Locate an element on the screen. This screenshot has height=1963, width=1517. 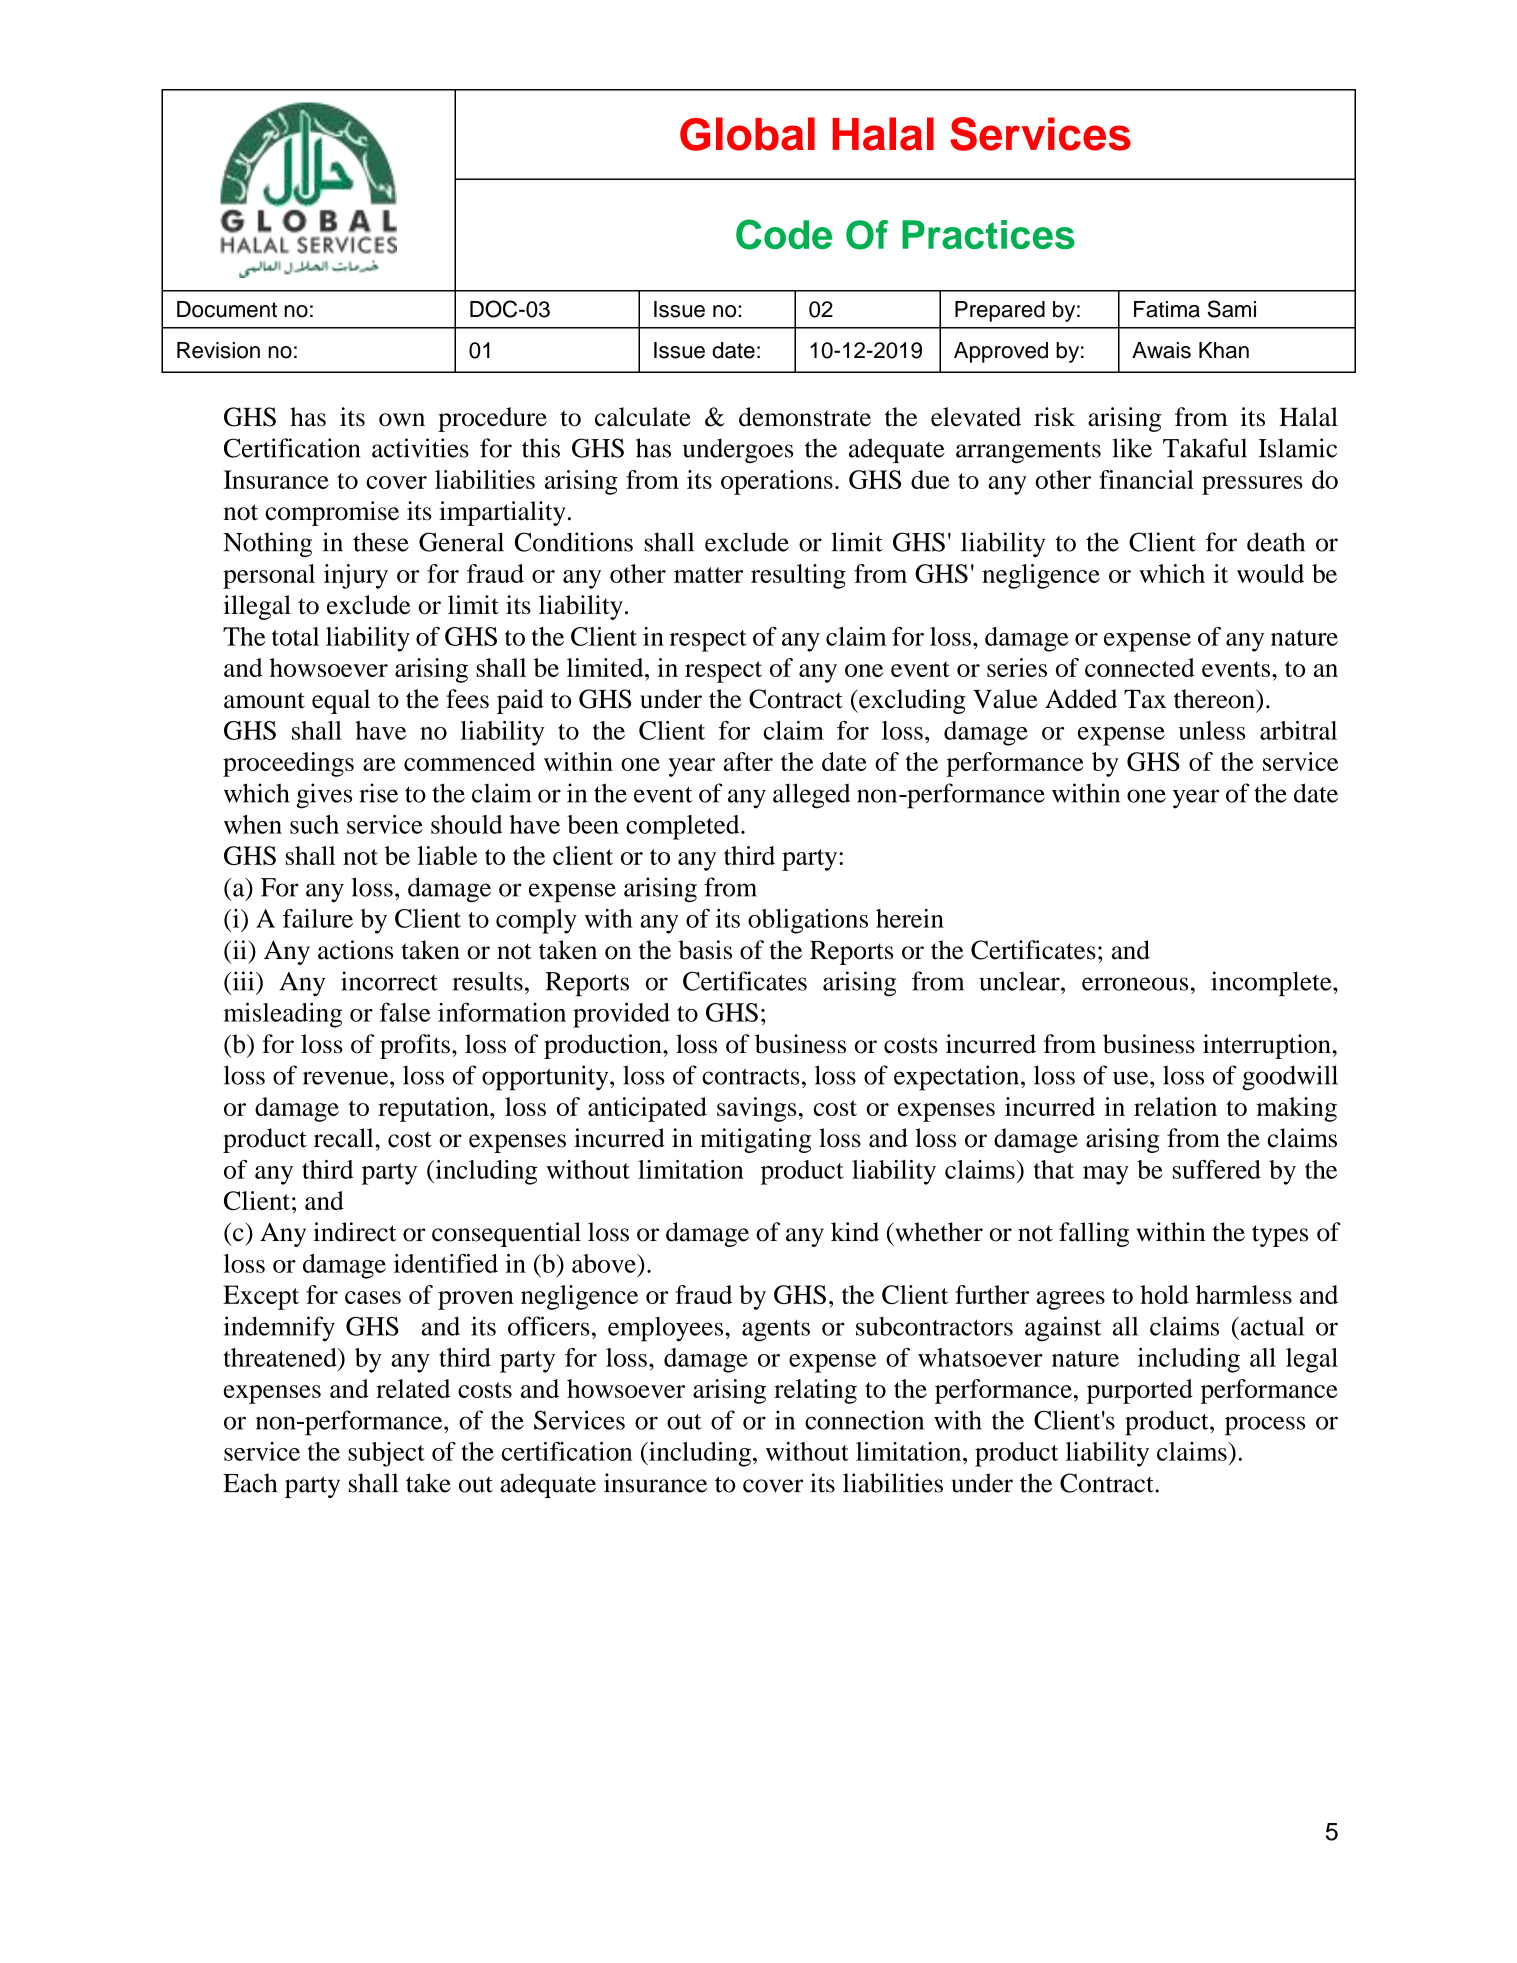
relating is located at coordinates (815, 1391).
